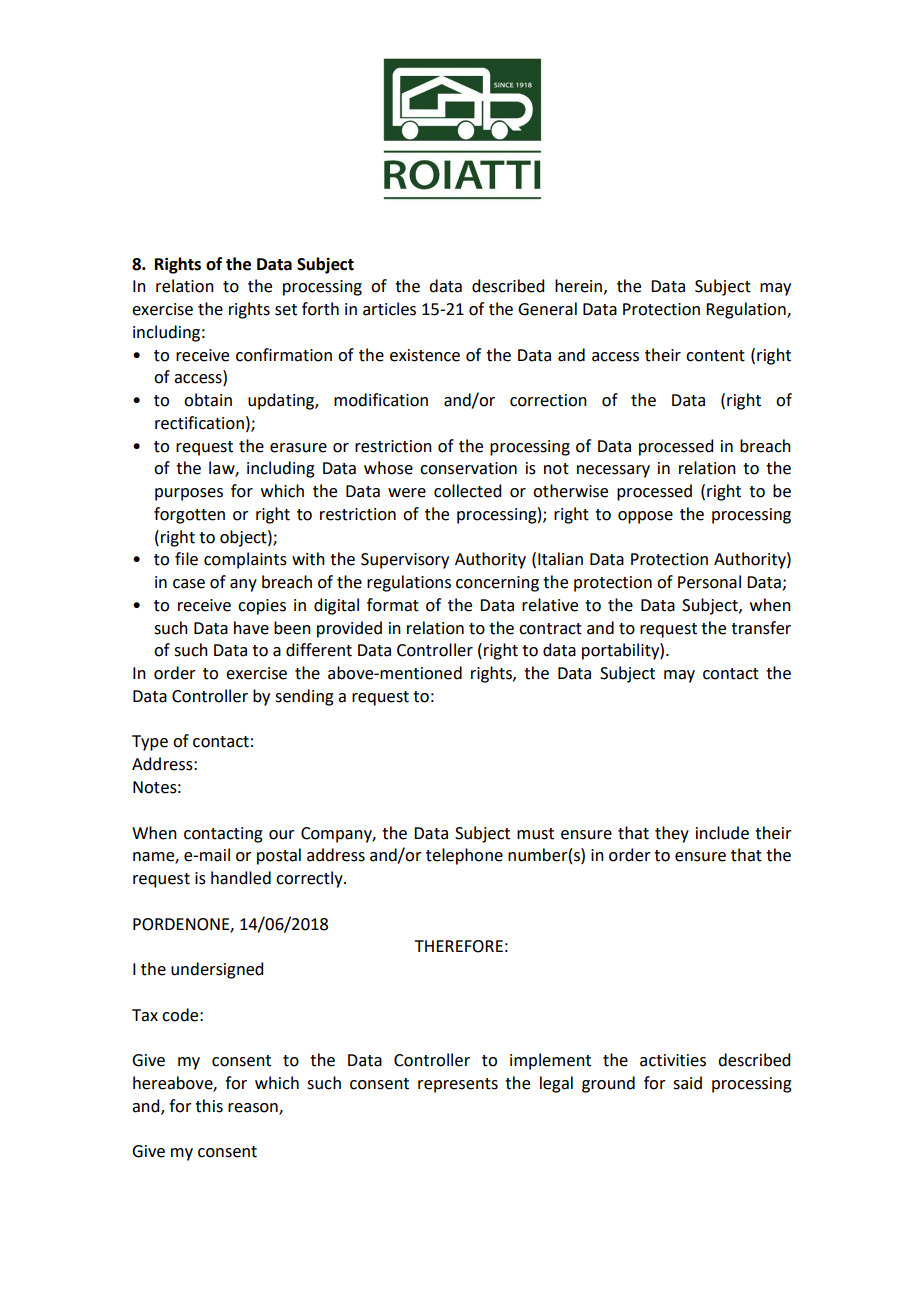 This image has width=924, height=1308. Describe the element at coordinates (286, 310) in the image. I see `set` at that location.
